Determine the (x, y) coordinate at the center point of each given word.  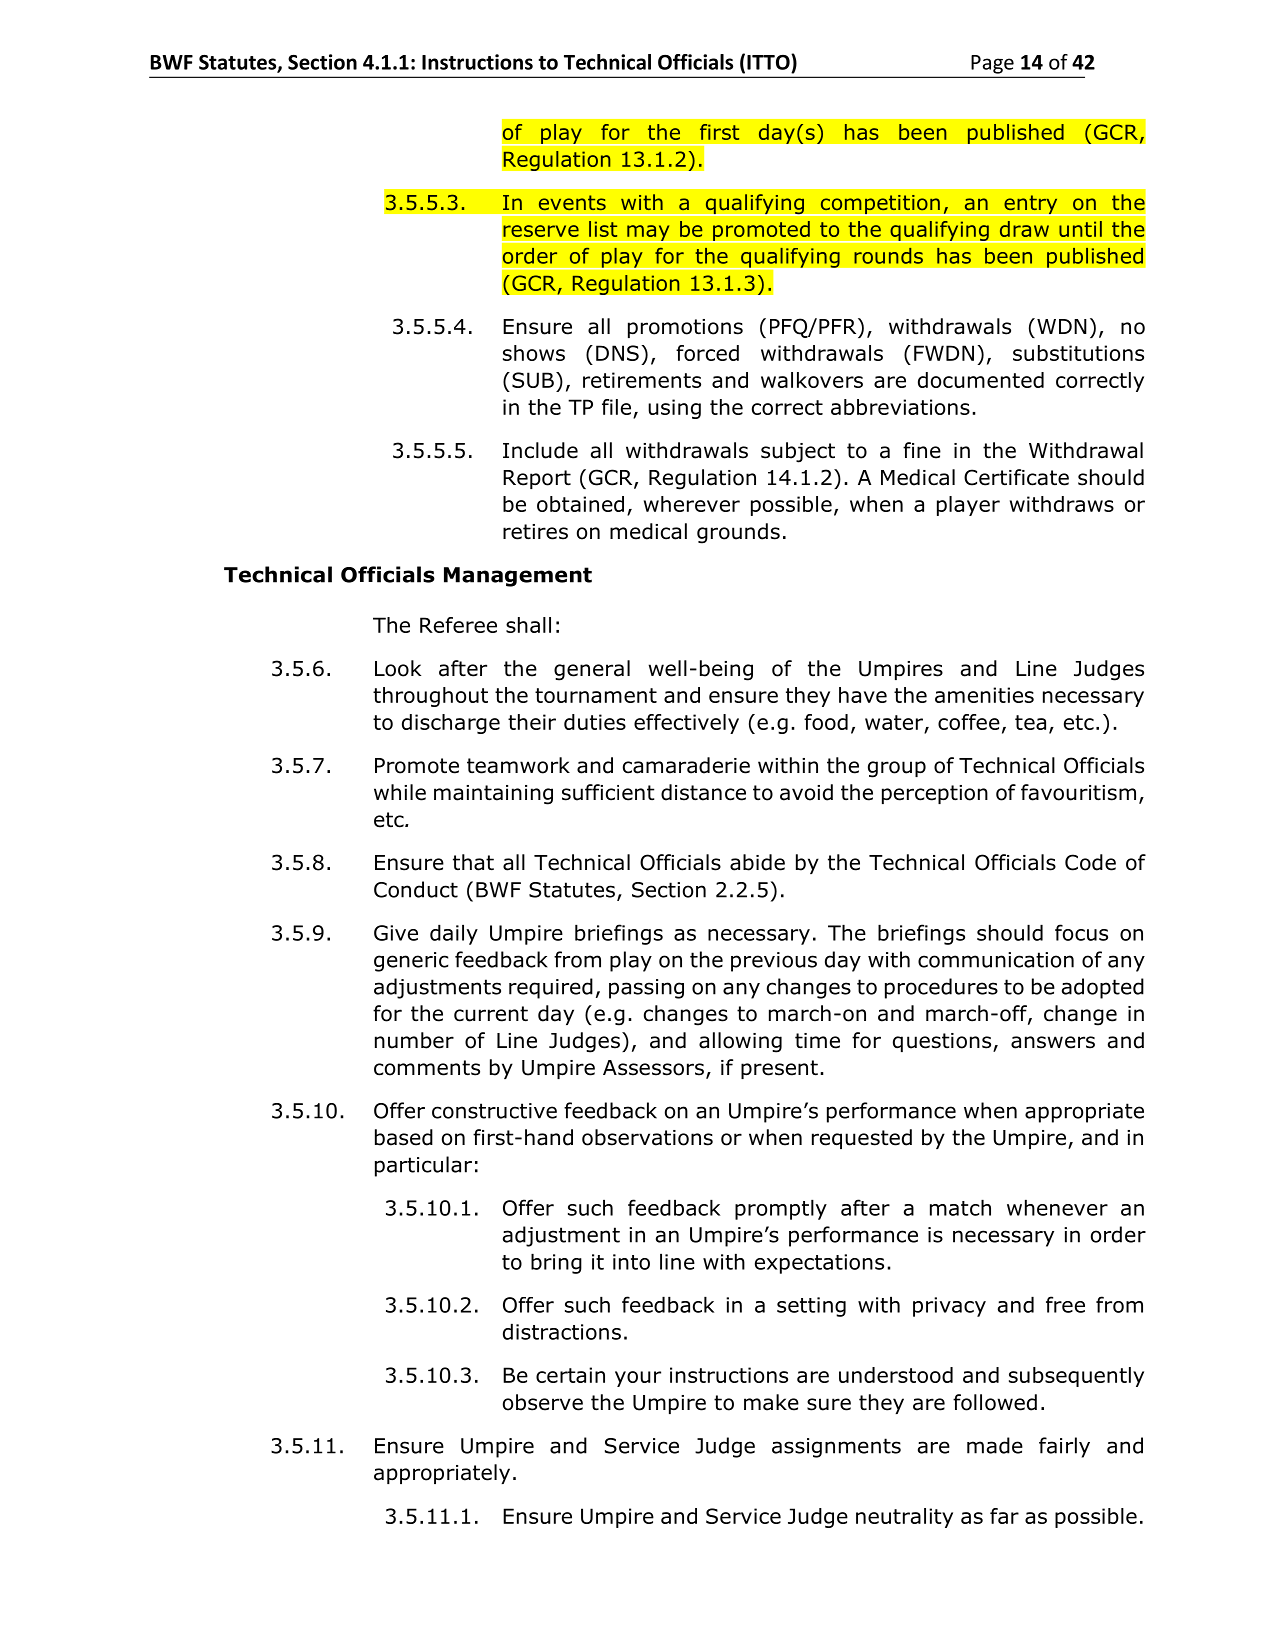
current (491, 1014)
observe (543, 1402)
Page (992, 64)
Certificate (1016, 477)
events (572, 202)
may (648, 234)
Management (518, 577)
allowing (740, 1042)
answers (1053, 1042)
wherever (692, 504)
